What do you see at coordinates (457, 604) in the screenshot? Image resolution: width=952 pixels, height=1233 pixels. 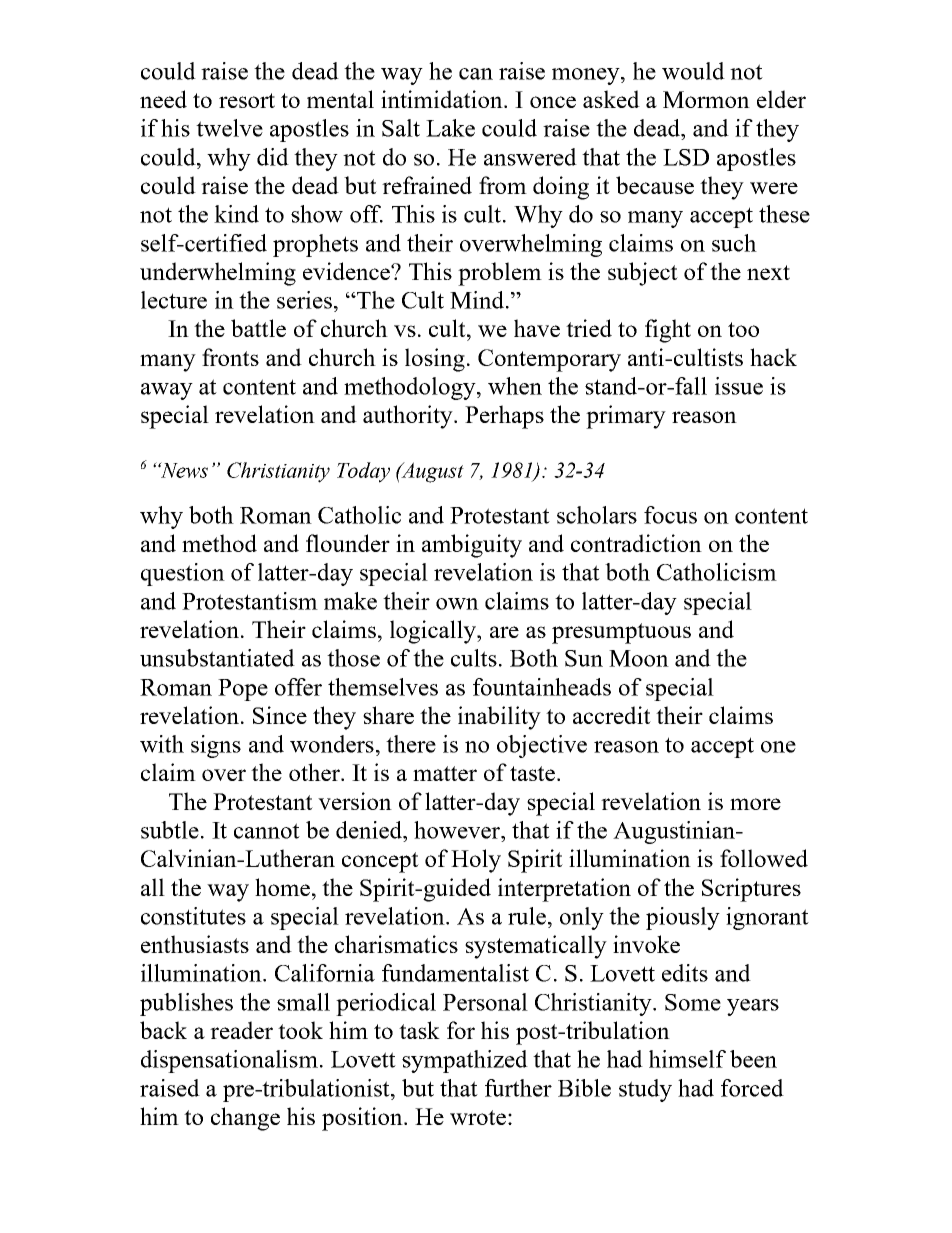 I see `own` at bounding box center [457, 604].
